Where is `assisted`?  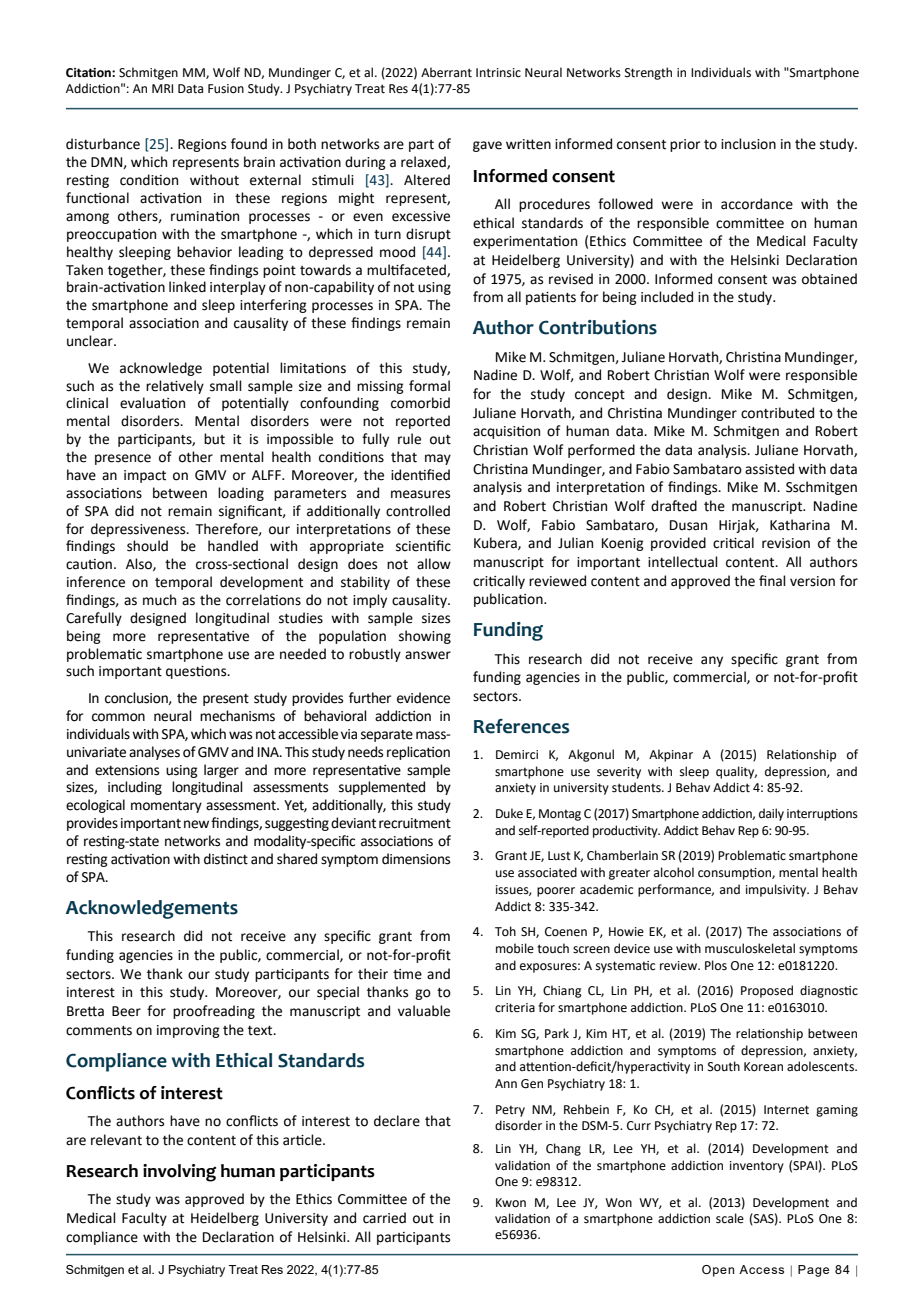 assisted is located at coordinates (769, 469).
